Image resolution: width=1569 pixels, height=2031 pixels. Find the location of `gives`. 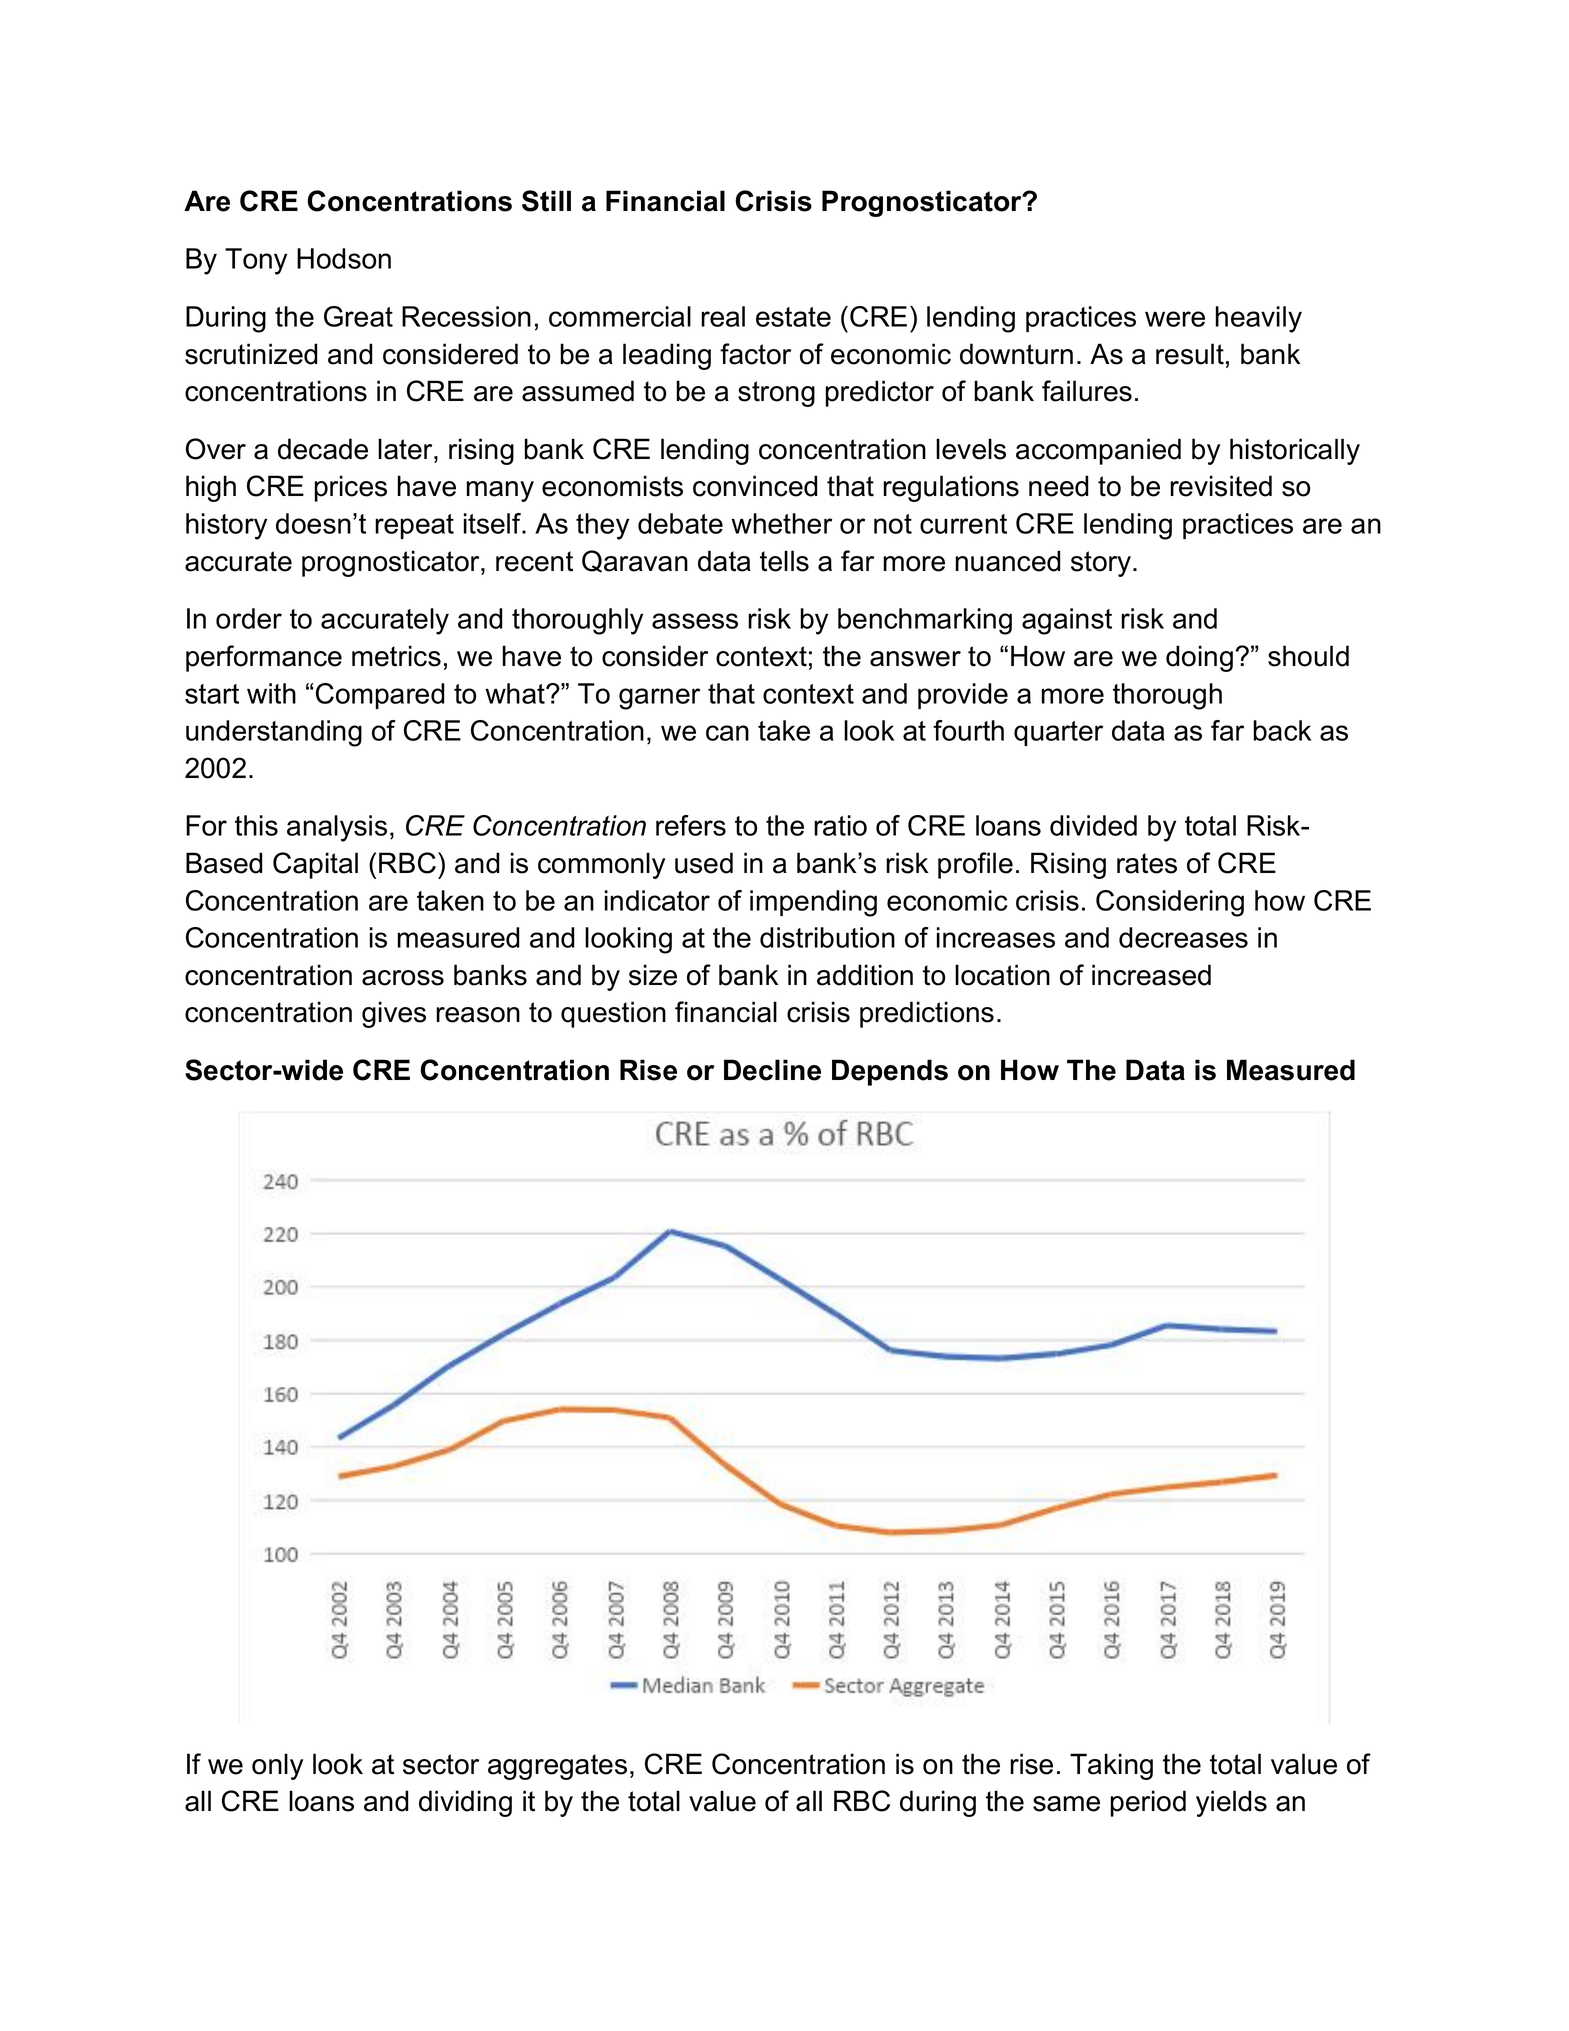

gives is located at coordinates (394, 1014).
